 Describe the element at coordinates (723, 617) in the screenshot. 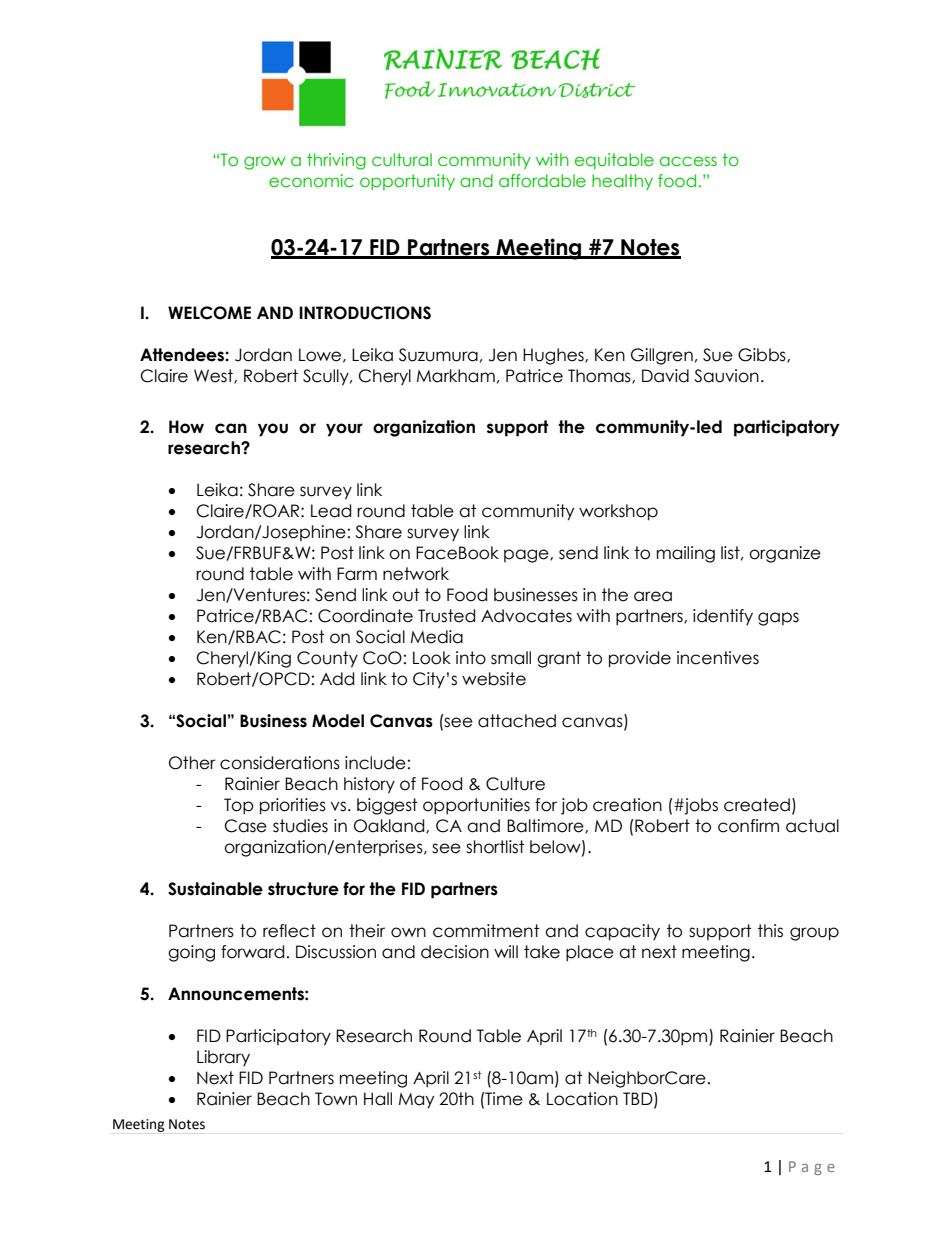

I see `identify` at that location.
